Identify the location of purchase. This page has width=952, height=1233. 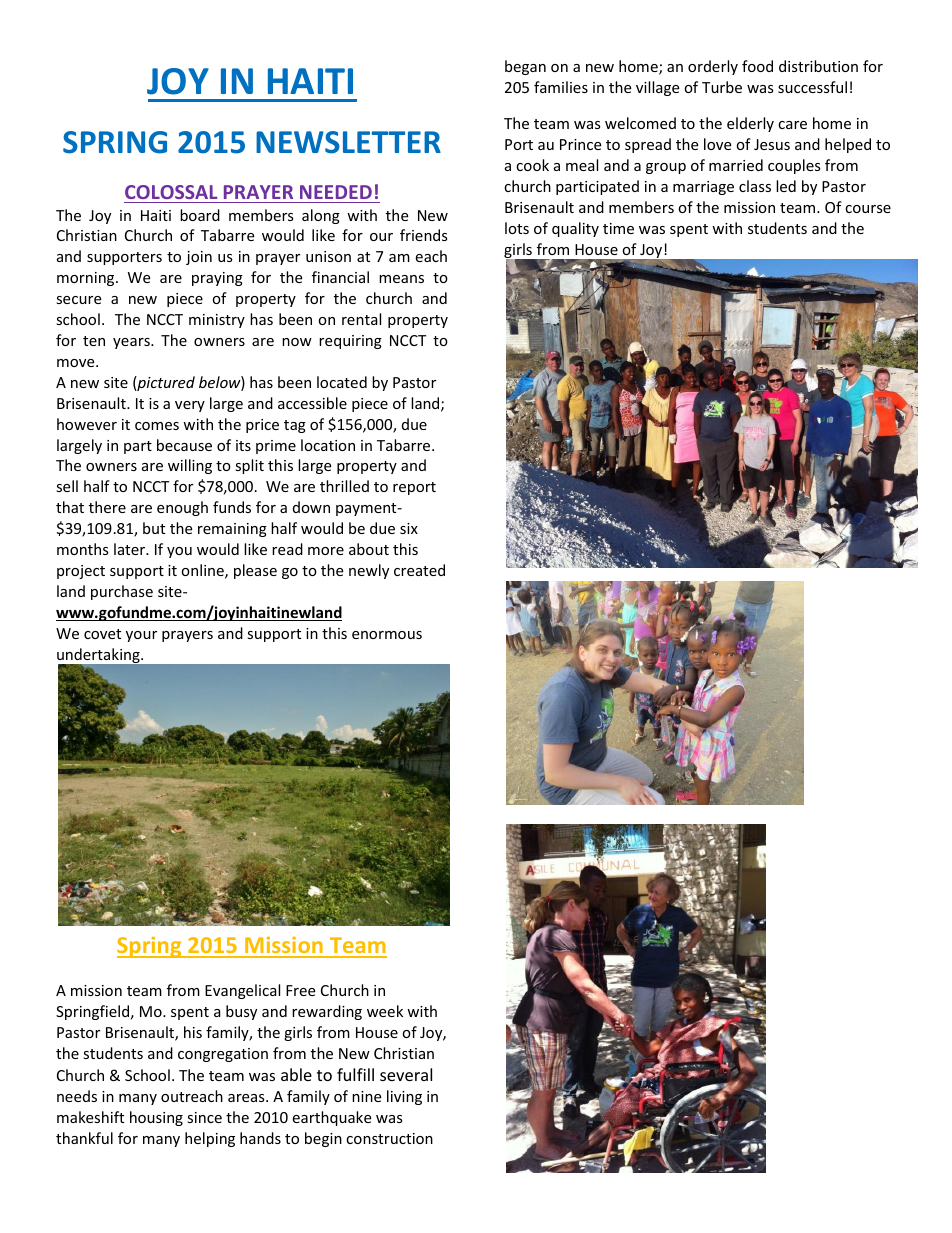
(122, 592).
